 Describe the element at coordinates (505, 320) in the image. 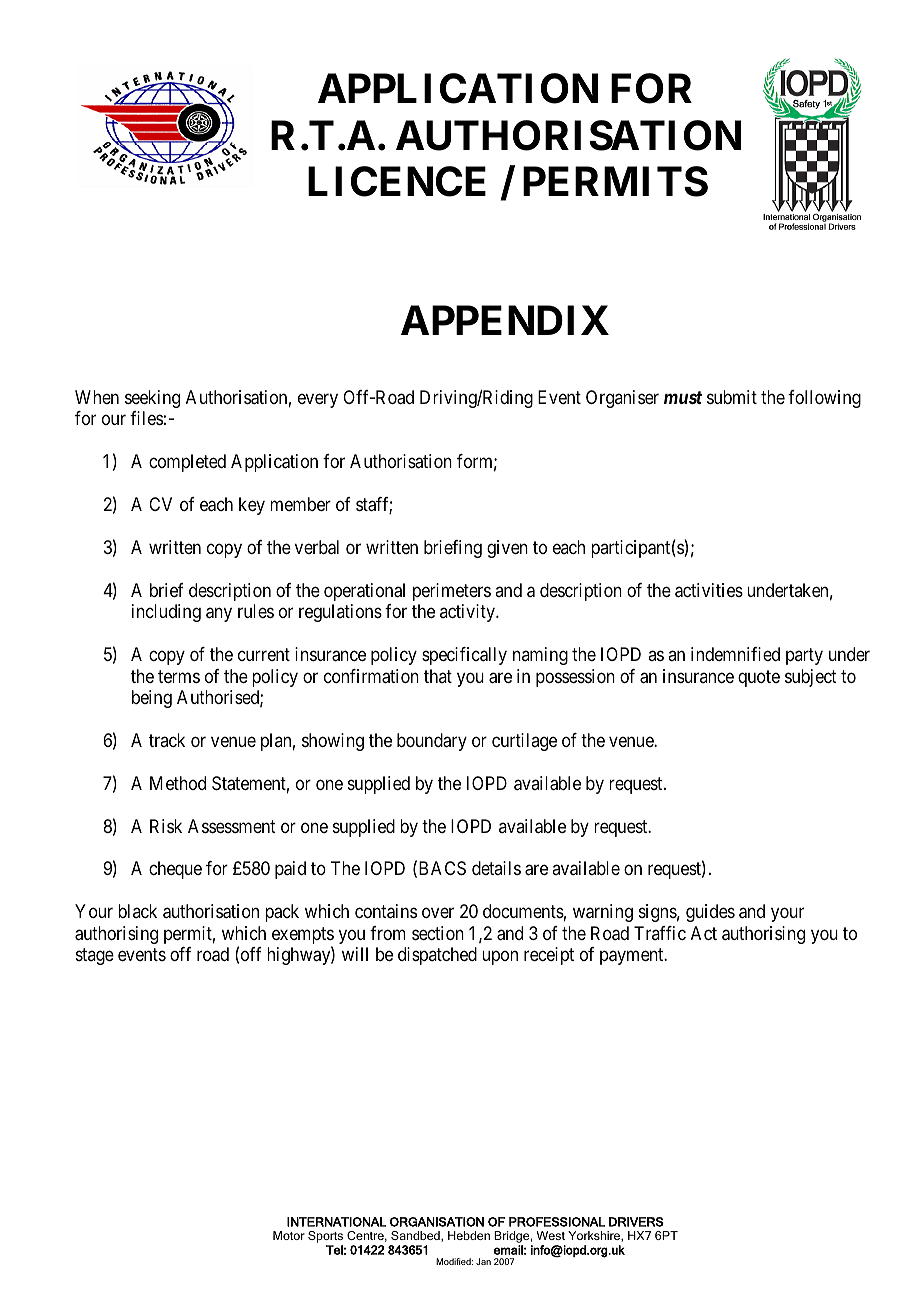

I see `APPENDIX` at that location.
